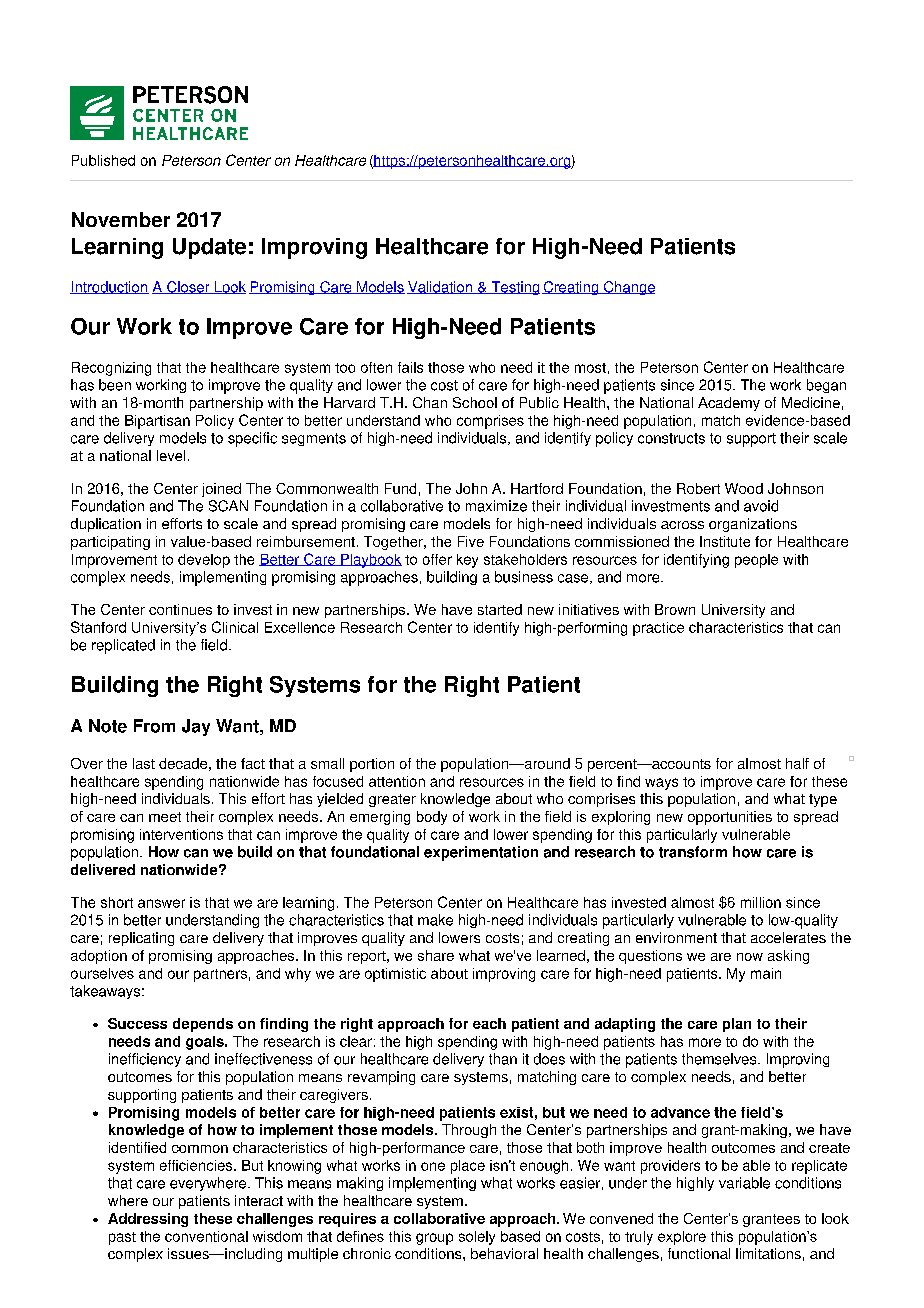  Describe the element at coordinates (744, 488) in the document. I see `Wood` at that location.
